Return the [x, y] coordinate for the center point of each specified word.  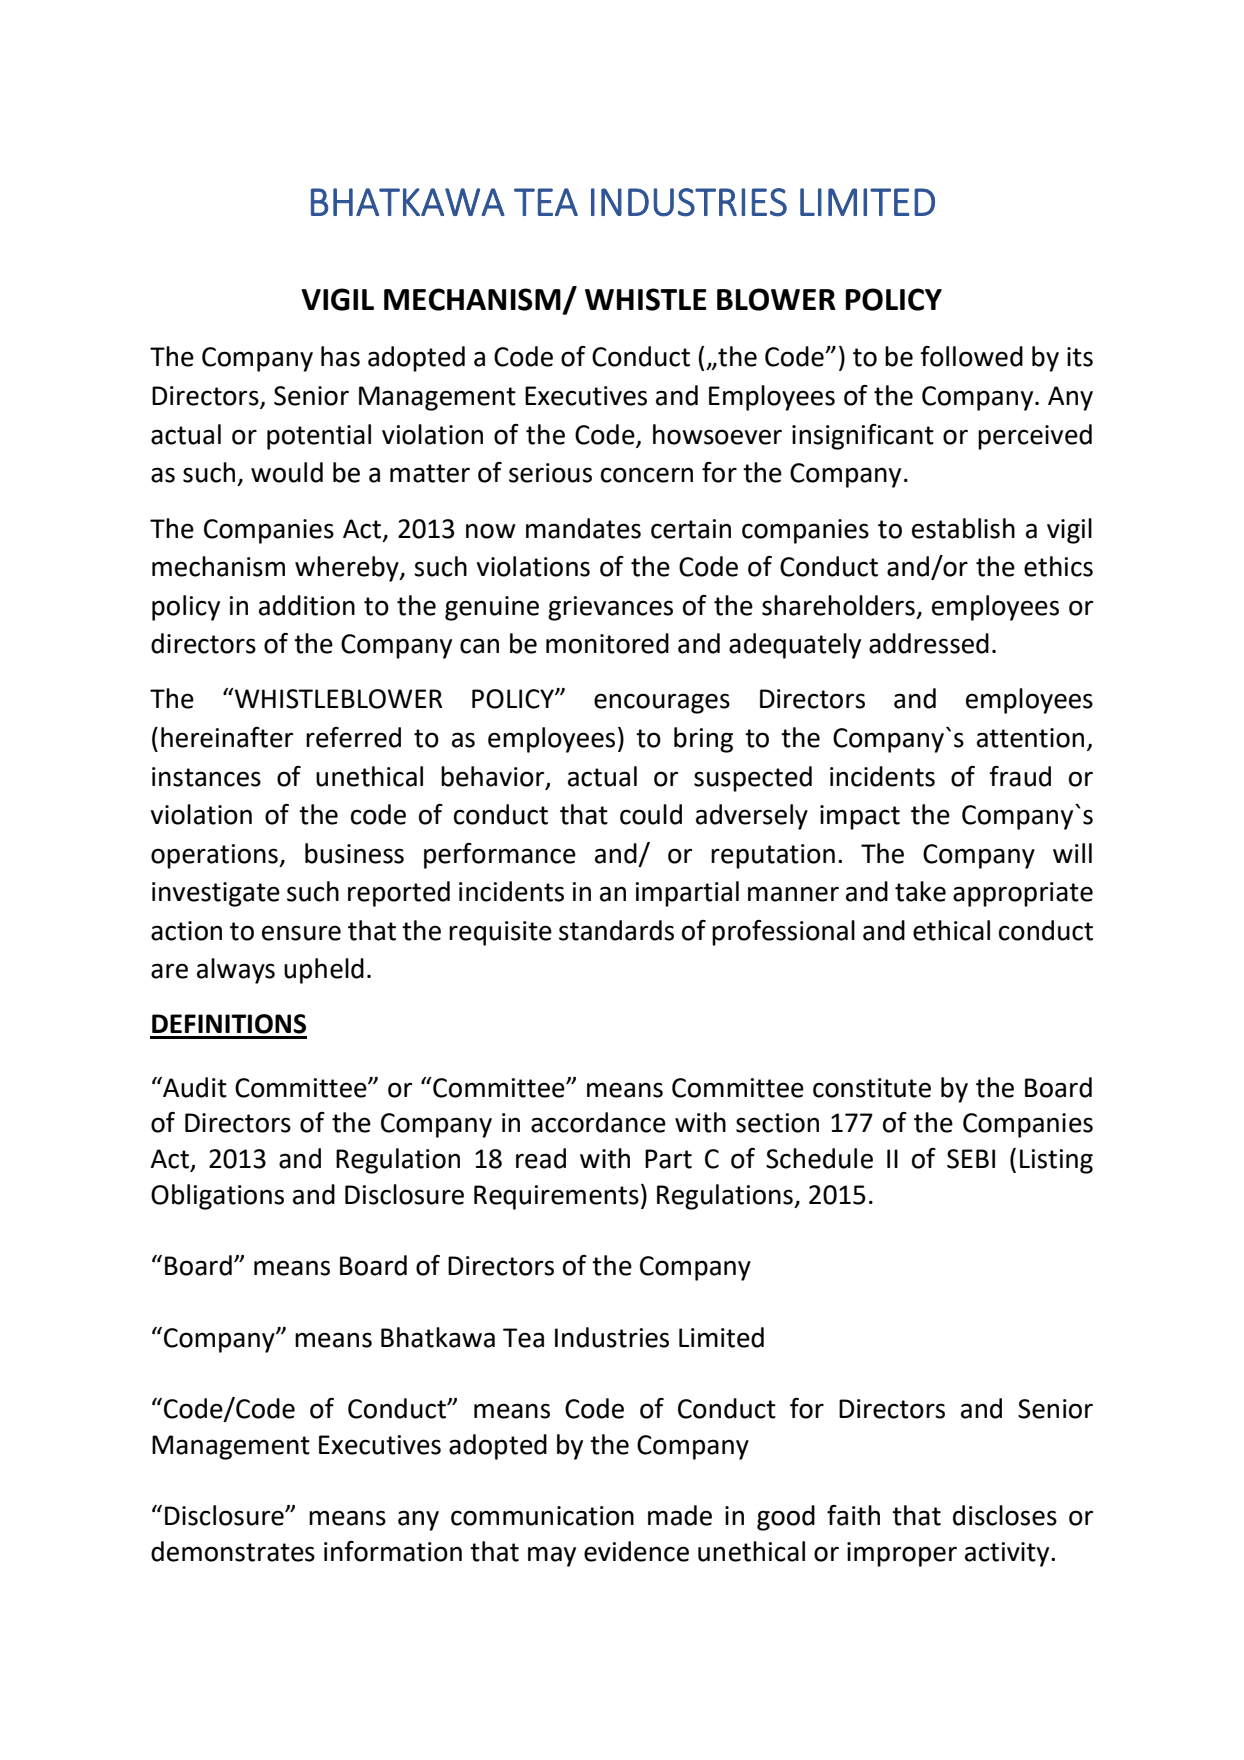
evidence [636, 1551]
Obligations [217, 1197]
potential [319, 437]
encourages [662, 703]
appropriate [1023, 894]
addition [307, 605]
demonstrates [233, 1551]
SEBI [971, 1159]
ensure [301, 933]
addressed [929, 643]
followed [971, 356]
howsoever [717, 434]
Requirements [556, 1197]
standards [616, 930]
